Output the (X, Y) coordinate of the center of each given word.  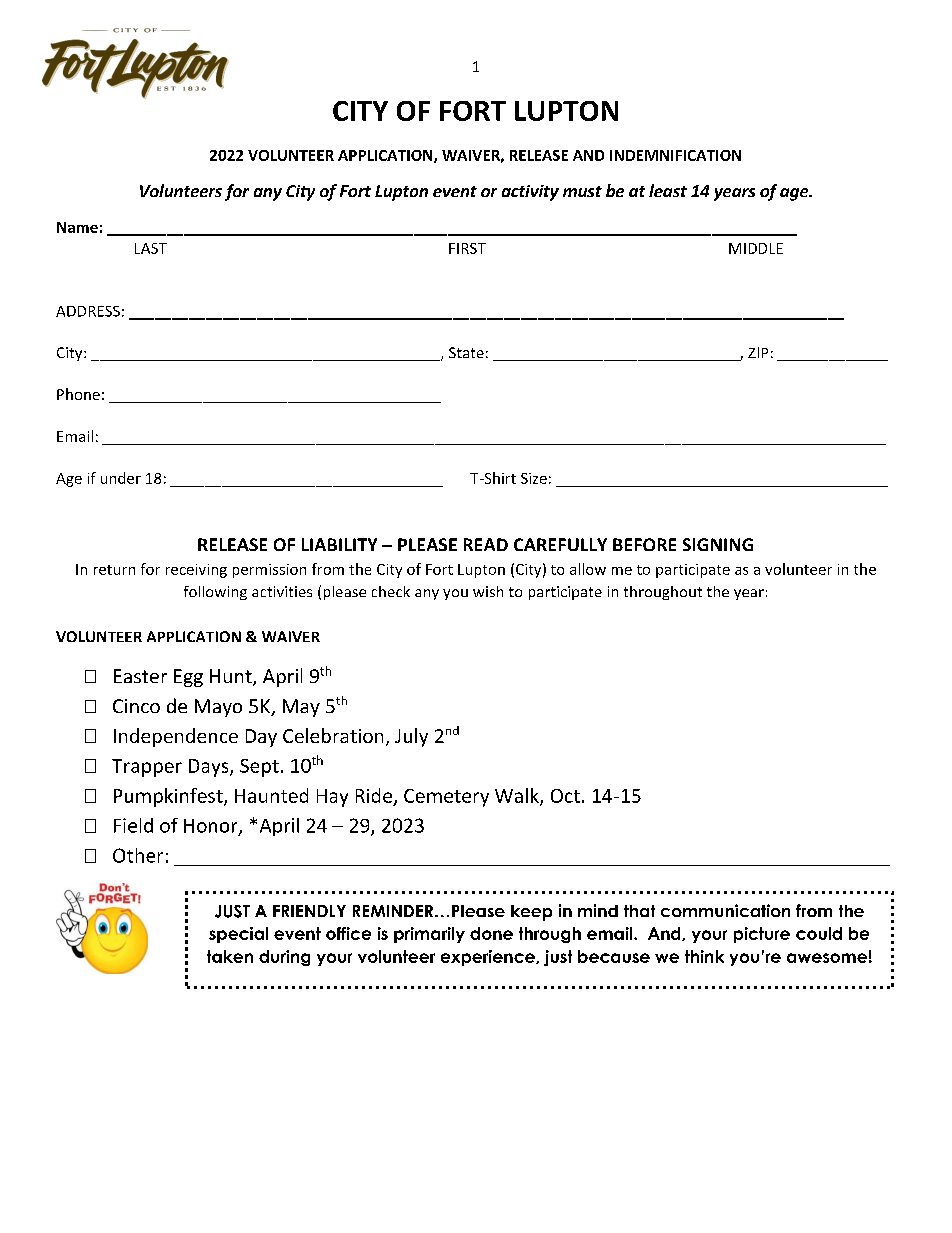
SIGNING (718, 544)
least (668, 190)
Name (77, 227)
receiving (196, 571)
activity (530, 193)
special (238, 935)
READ (486, 544)
